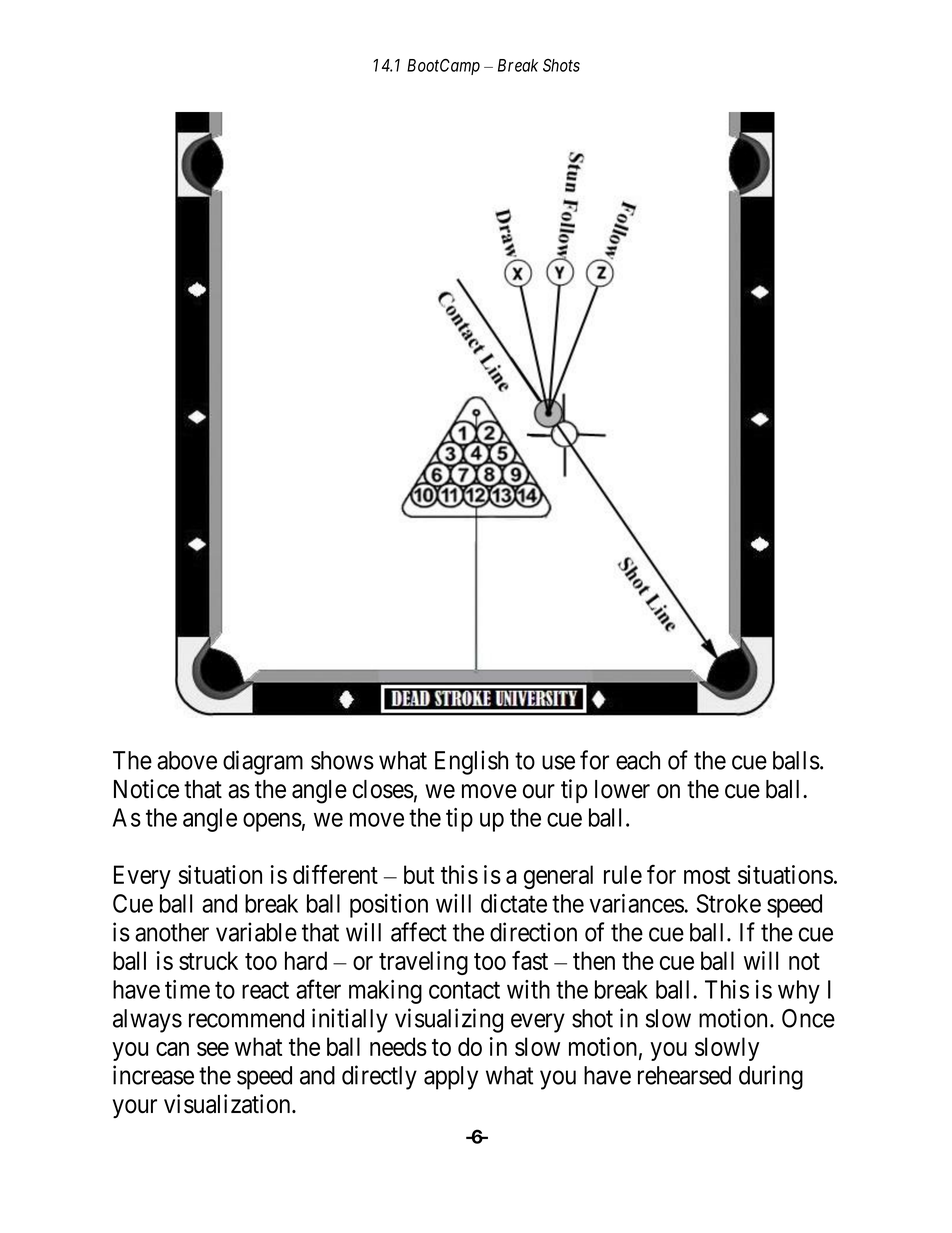 The width and height of the screenshot is (952, 1233). I want to click on most, so click(707, 875).
